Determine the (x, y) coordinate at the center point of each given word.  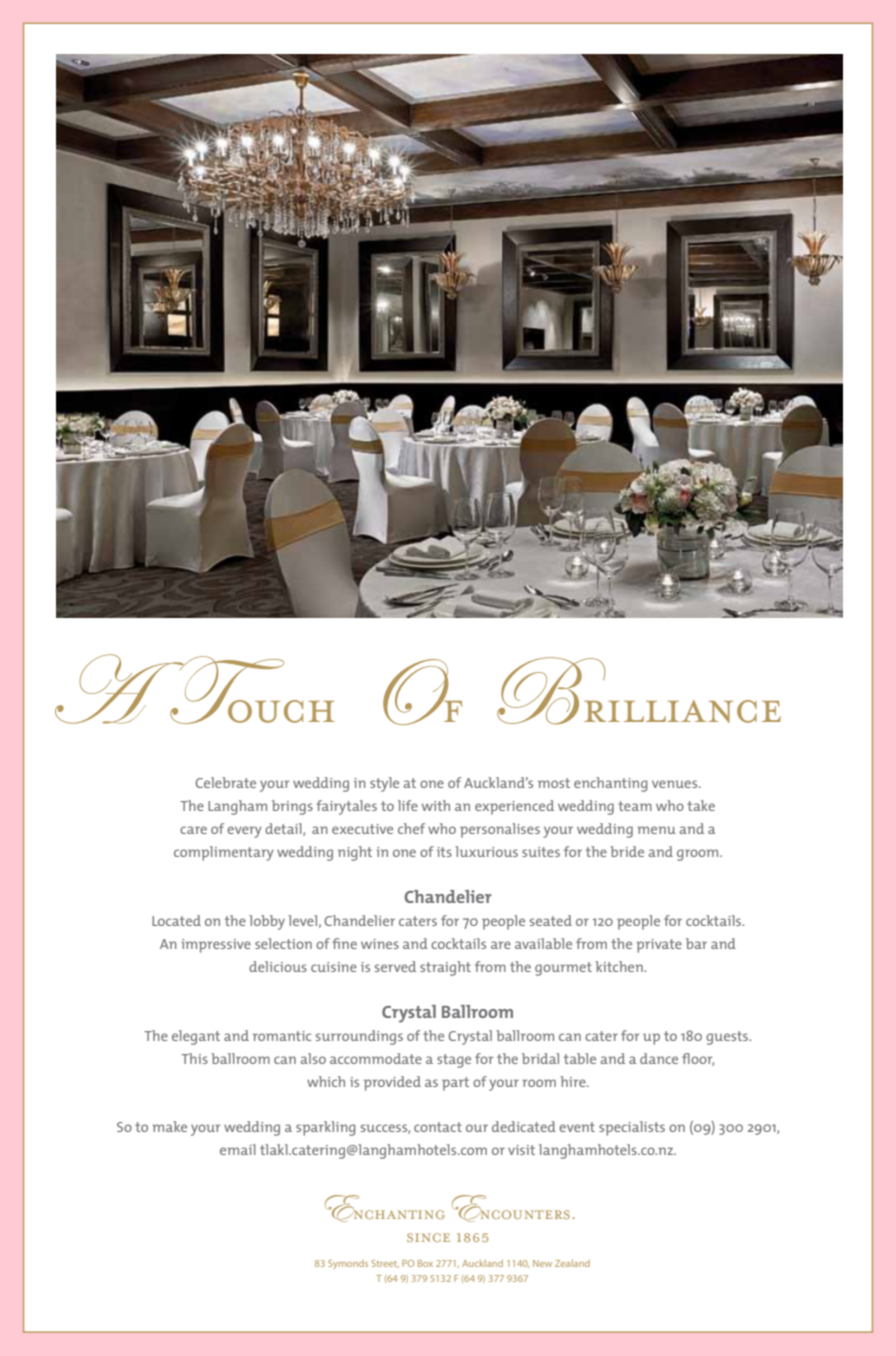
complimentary (224, 853)
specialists (632, 1128)
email (238, 1149)
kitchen (620, 966)
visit (521, 1150)
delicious (278, 966)
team (635, 806)
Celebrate (225, 782)
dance (659, 1058)
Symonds (348, 1264)
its (444, 852)
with (436, 805)
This (194, 1058)
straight (445, 968)
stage (454, 1061)
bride (627, 851)
